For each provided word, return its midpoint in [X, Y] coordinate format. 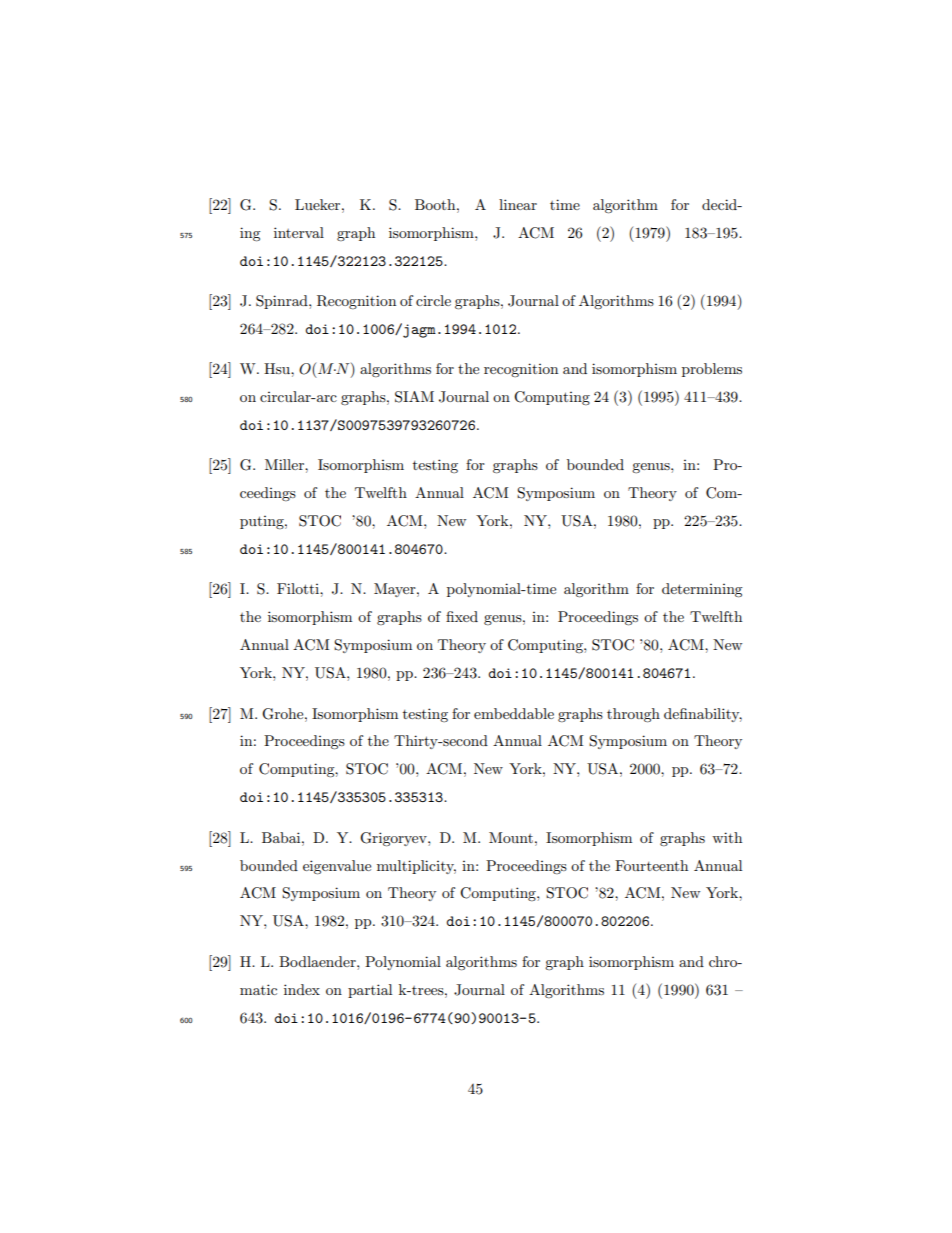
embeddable [514, 713]
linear [518, 204]
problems [712, 370]
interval [299, 232]
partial [370, 991]
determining [702, 590]
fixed [462, 616]
